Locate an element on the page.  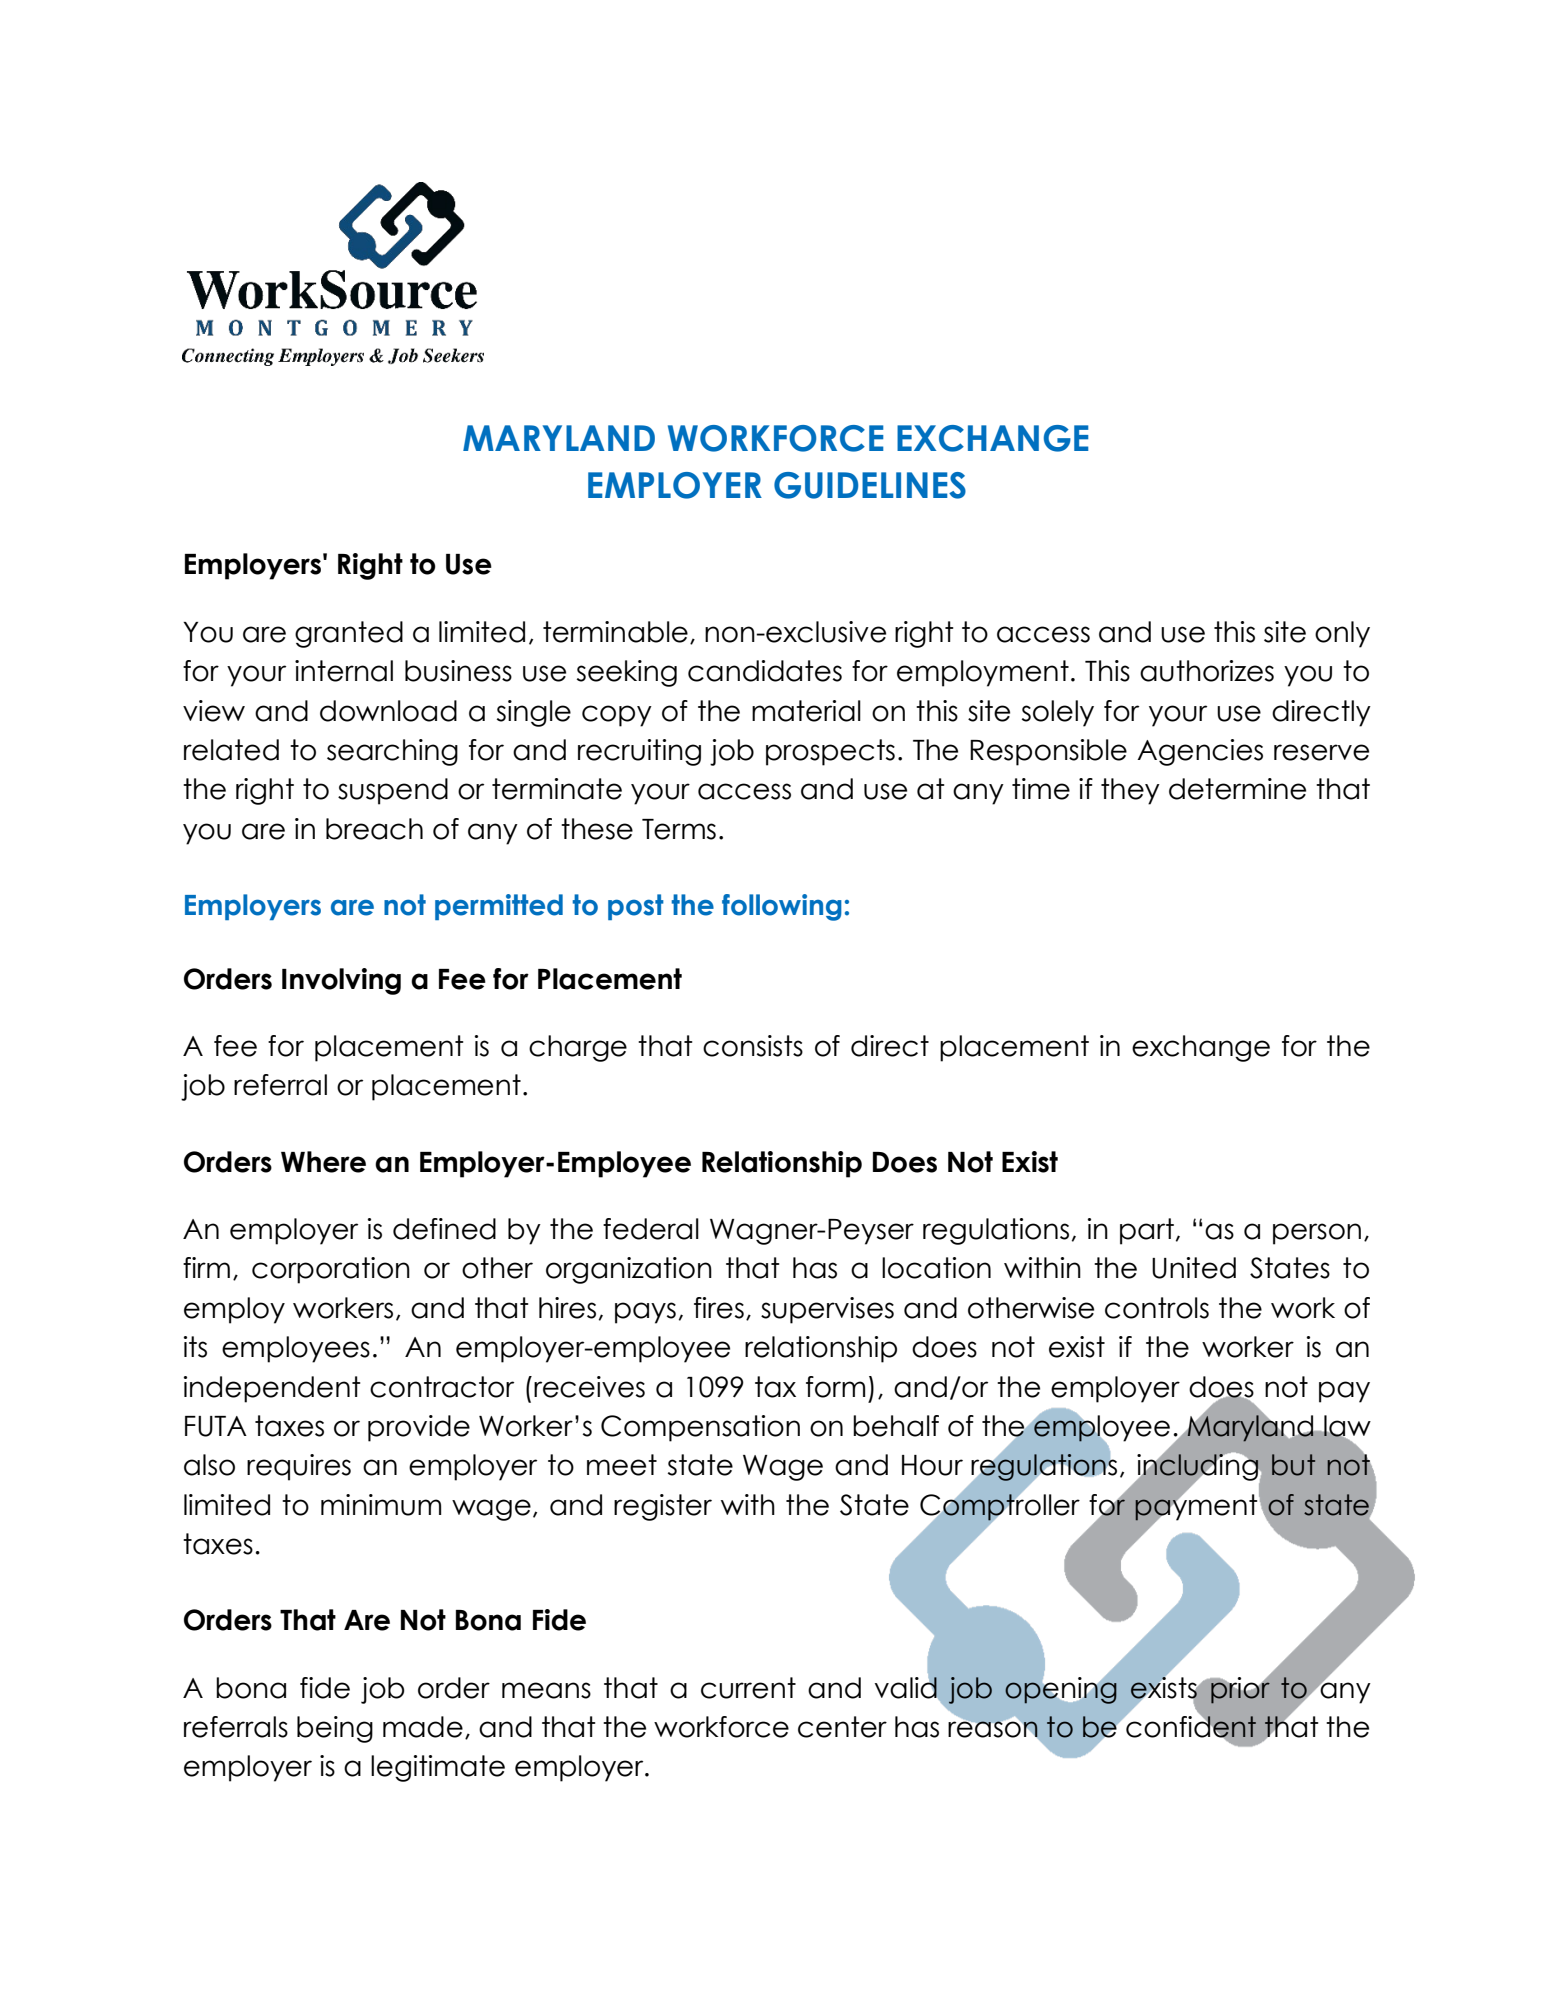
part is located at coordinates (1147, 1231).
